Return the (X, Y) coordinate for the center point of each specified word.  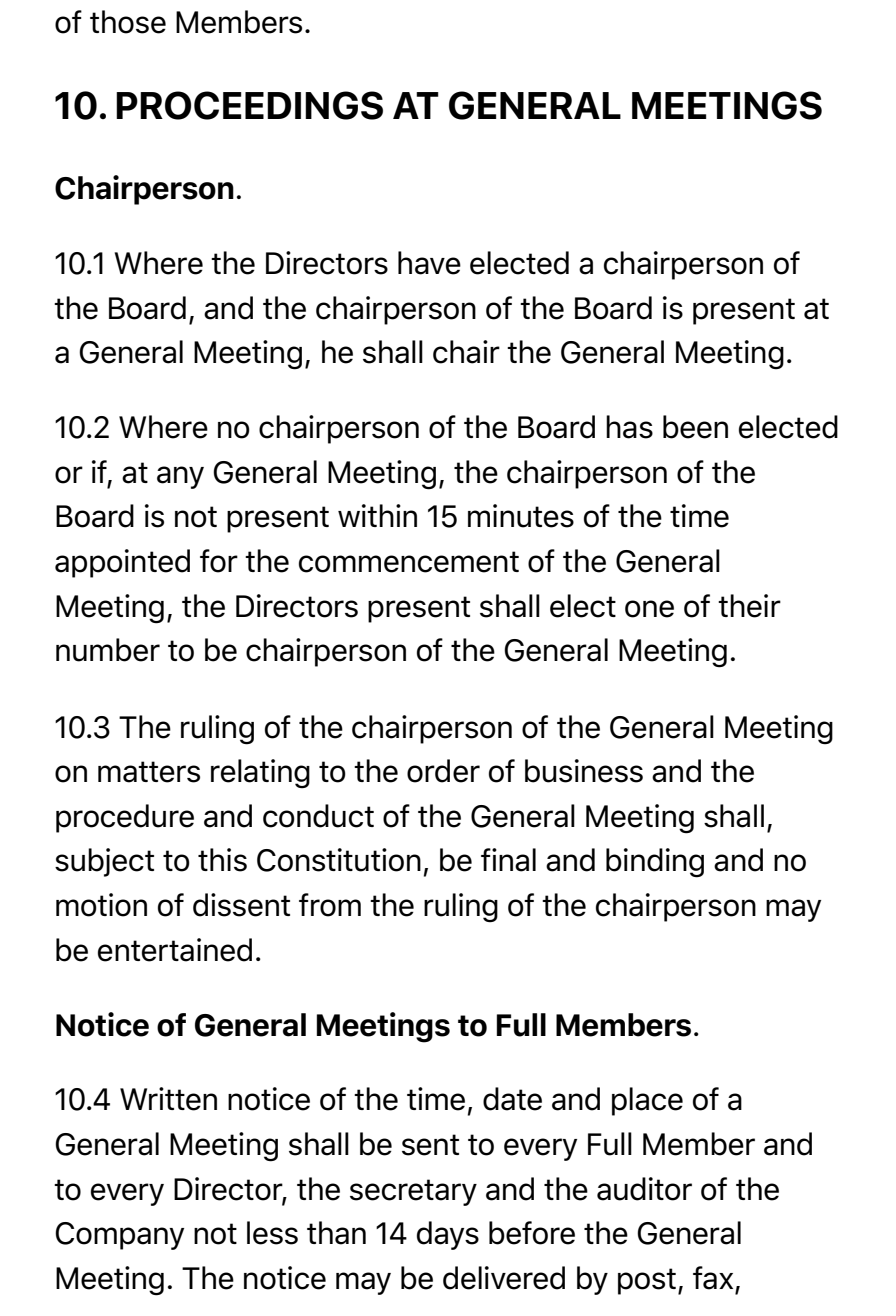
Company (119, 1236)
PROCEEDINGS (249, 105)
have (429, 263)
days (448, 1235)
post (647, 1281)
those (128, 22)
